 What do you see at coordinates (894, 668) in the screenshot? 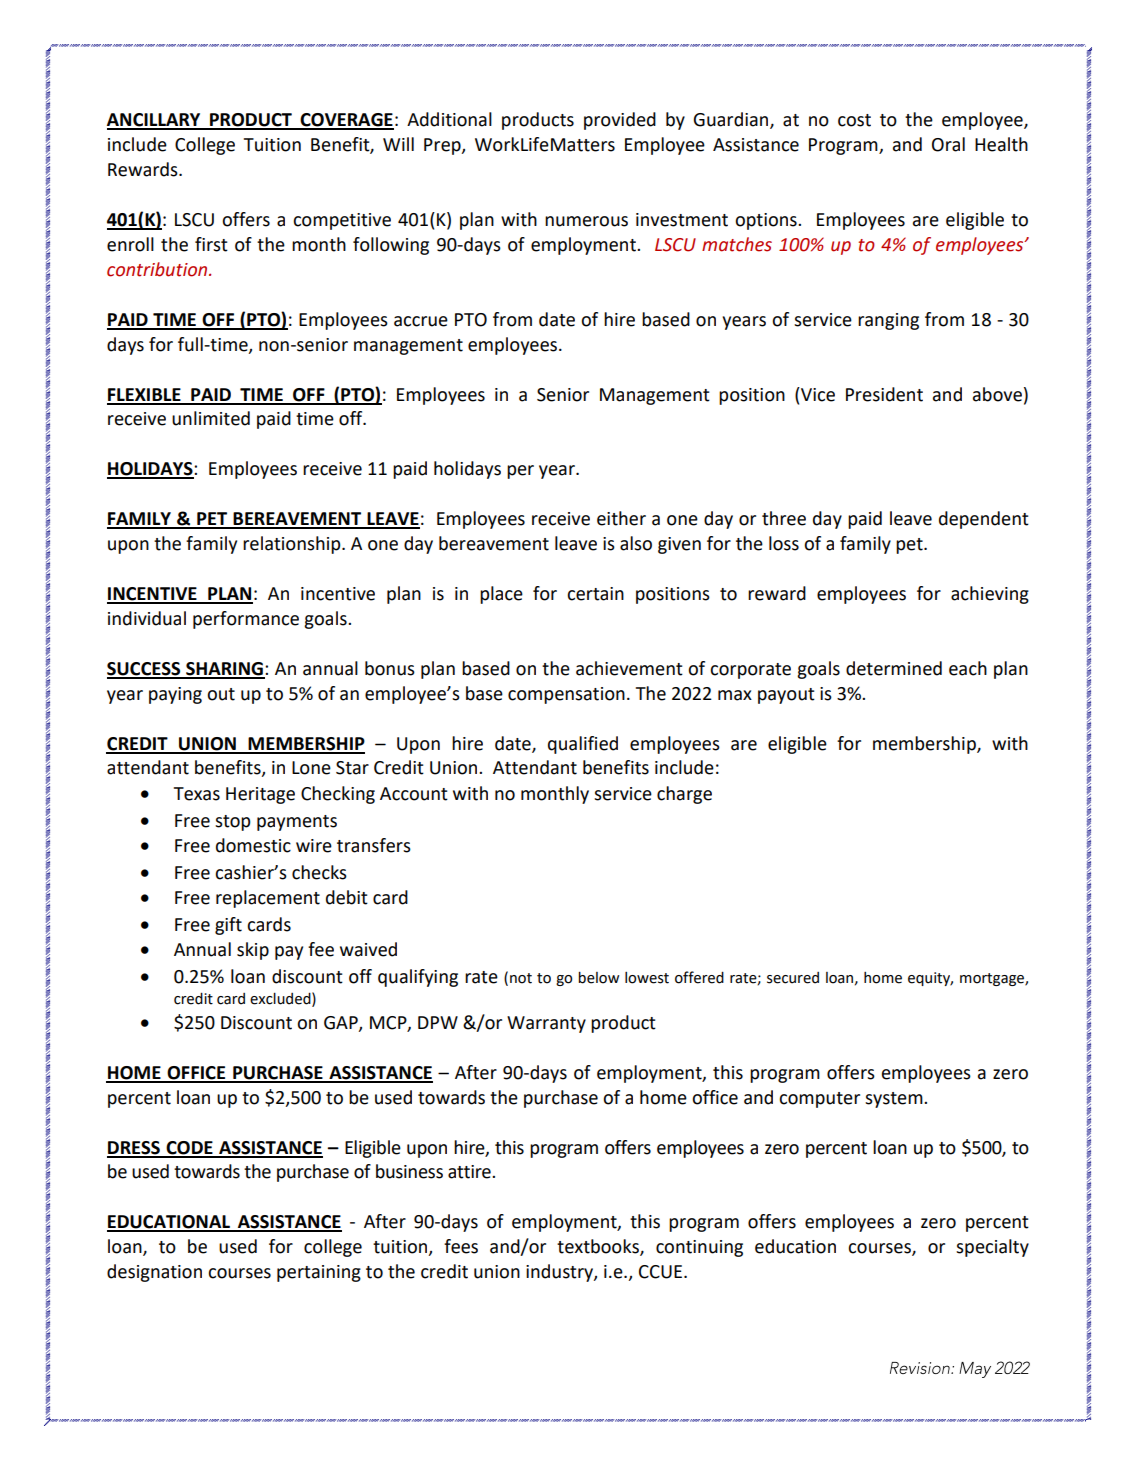
I see `determined` at bounding box center [894, 668].
